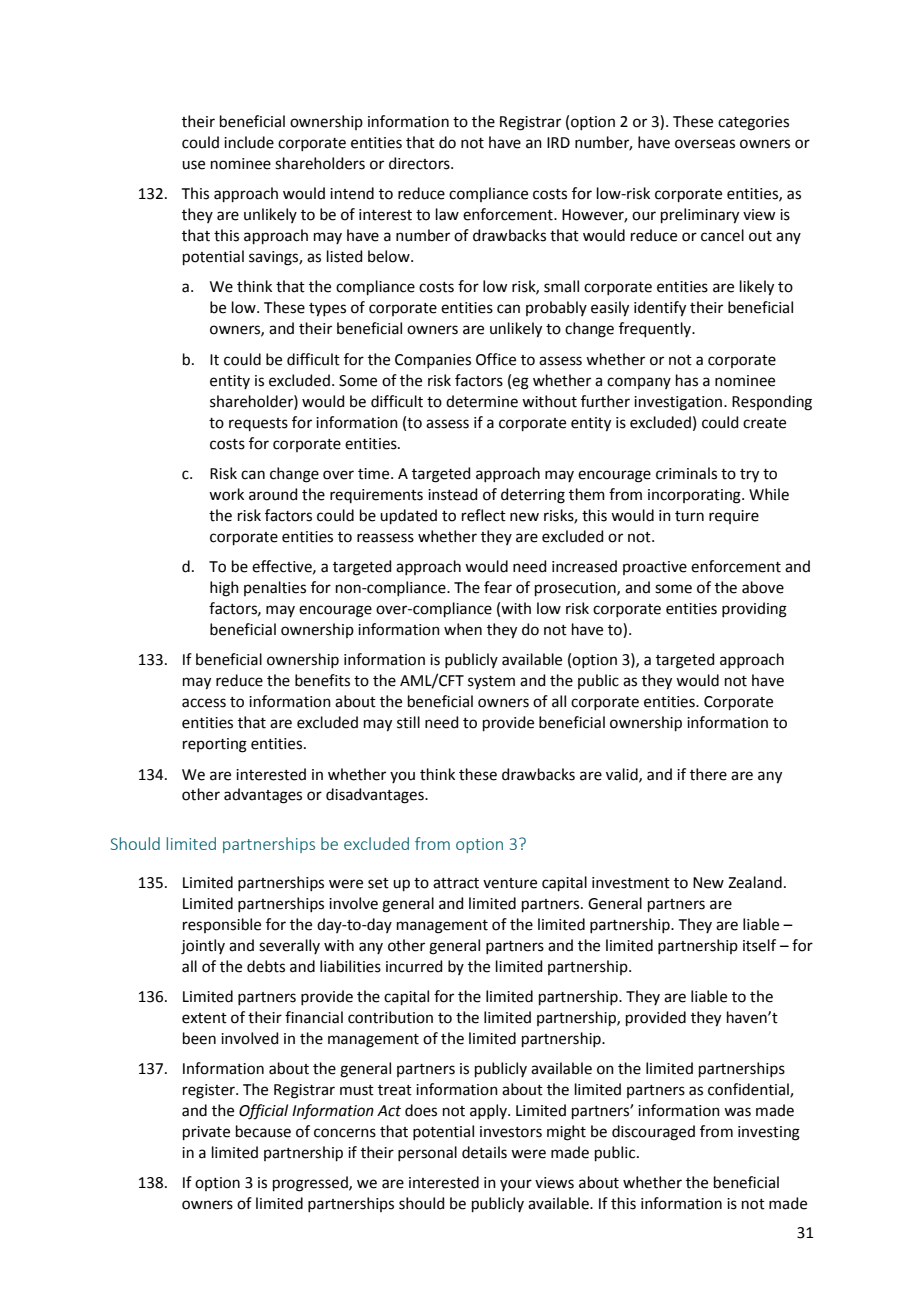 This screenshot has height=1308, width=924. I want to click on categories, so click(753, 123).
